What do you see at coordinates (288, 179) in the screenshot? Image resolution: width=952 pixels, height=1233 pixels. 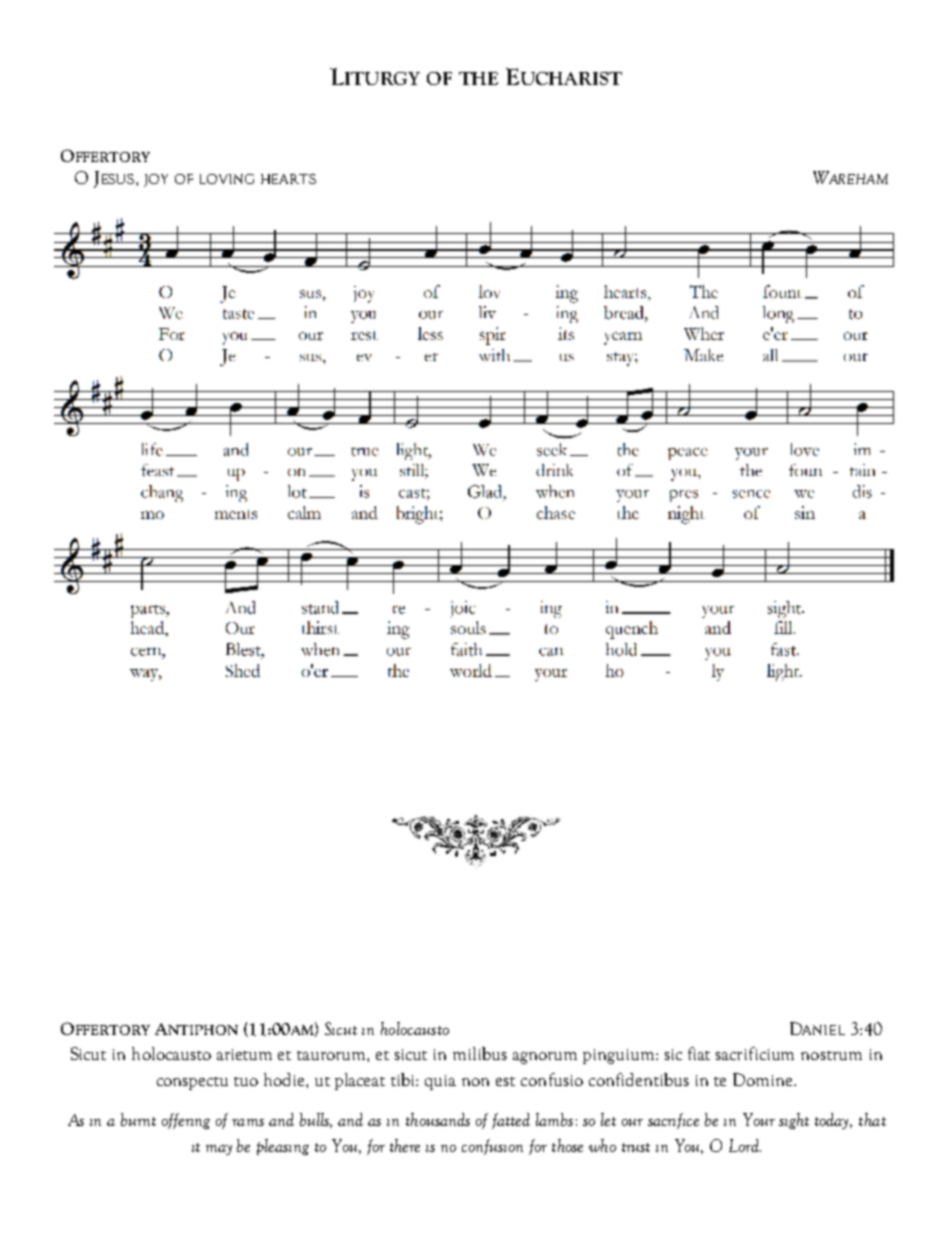 I see `HEARTS` at bounding box center [288, 179].
